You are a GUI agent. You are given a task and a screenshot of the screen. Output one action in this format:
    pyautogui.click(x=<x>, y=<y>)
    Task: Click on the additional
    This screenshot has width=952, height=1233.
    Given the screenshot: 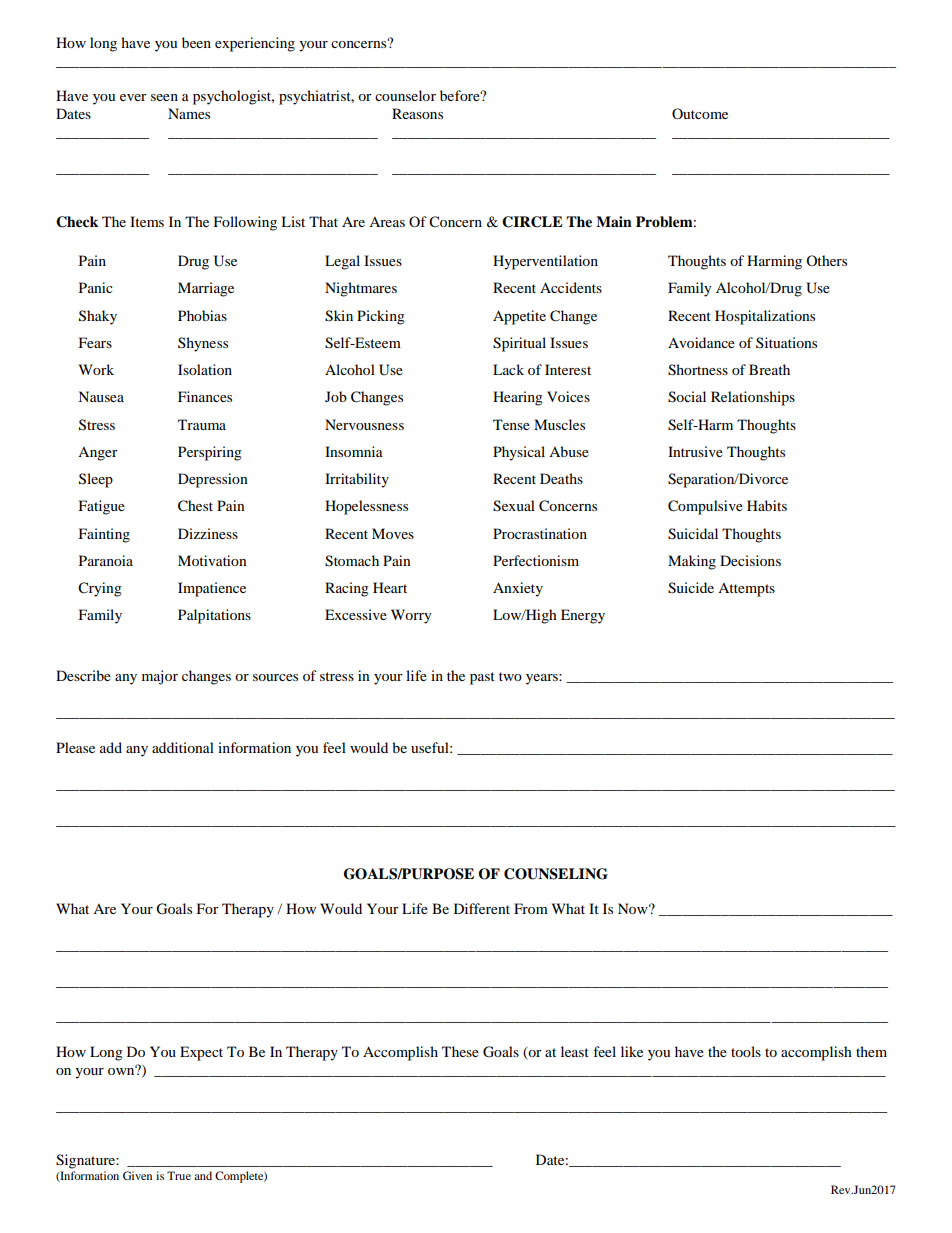 What is the action you would take?
    pyautogui.click(x=183, y=747)
